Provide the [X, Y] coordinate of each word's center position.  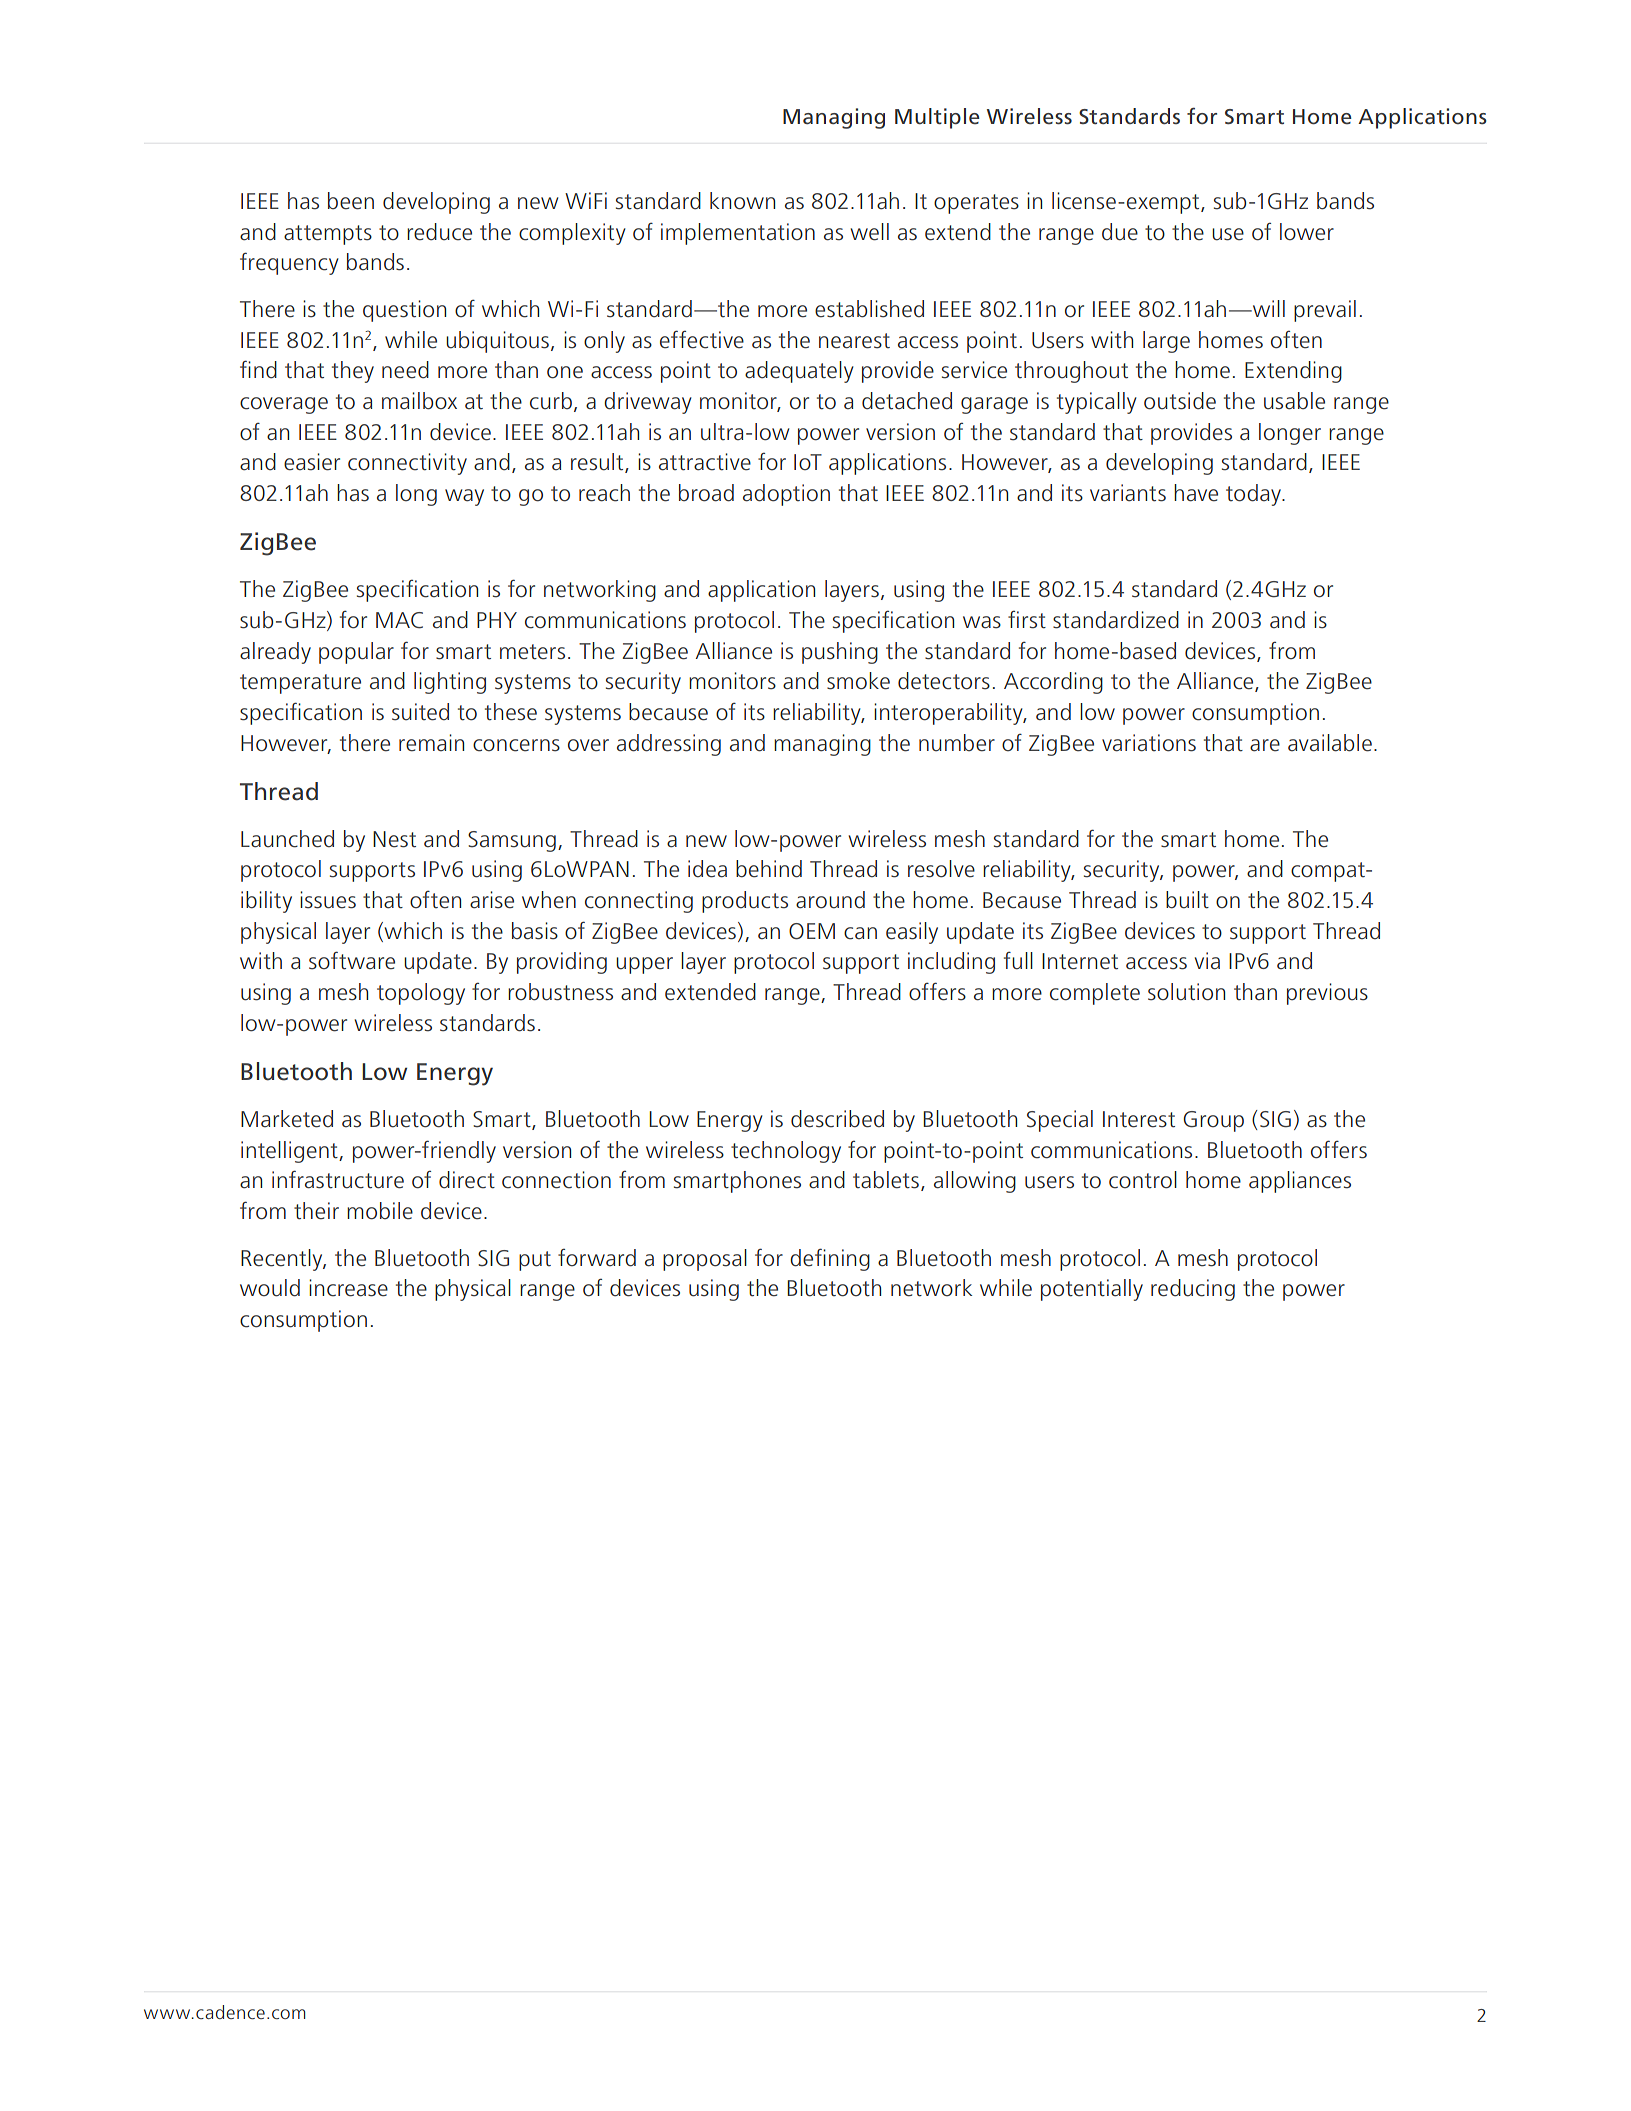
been [351, 201]
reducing [1193, 1290]
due [1120, 232]
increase [348, 1288]
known [742, 201]
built [1187, 900]
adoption [786, 495]
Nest [394, 839]
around [830, 900]
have [1196, 493]
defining [830, 1259]
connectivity [407, 464]
